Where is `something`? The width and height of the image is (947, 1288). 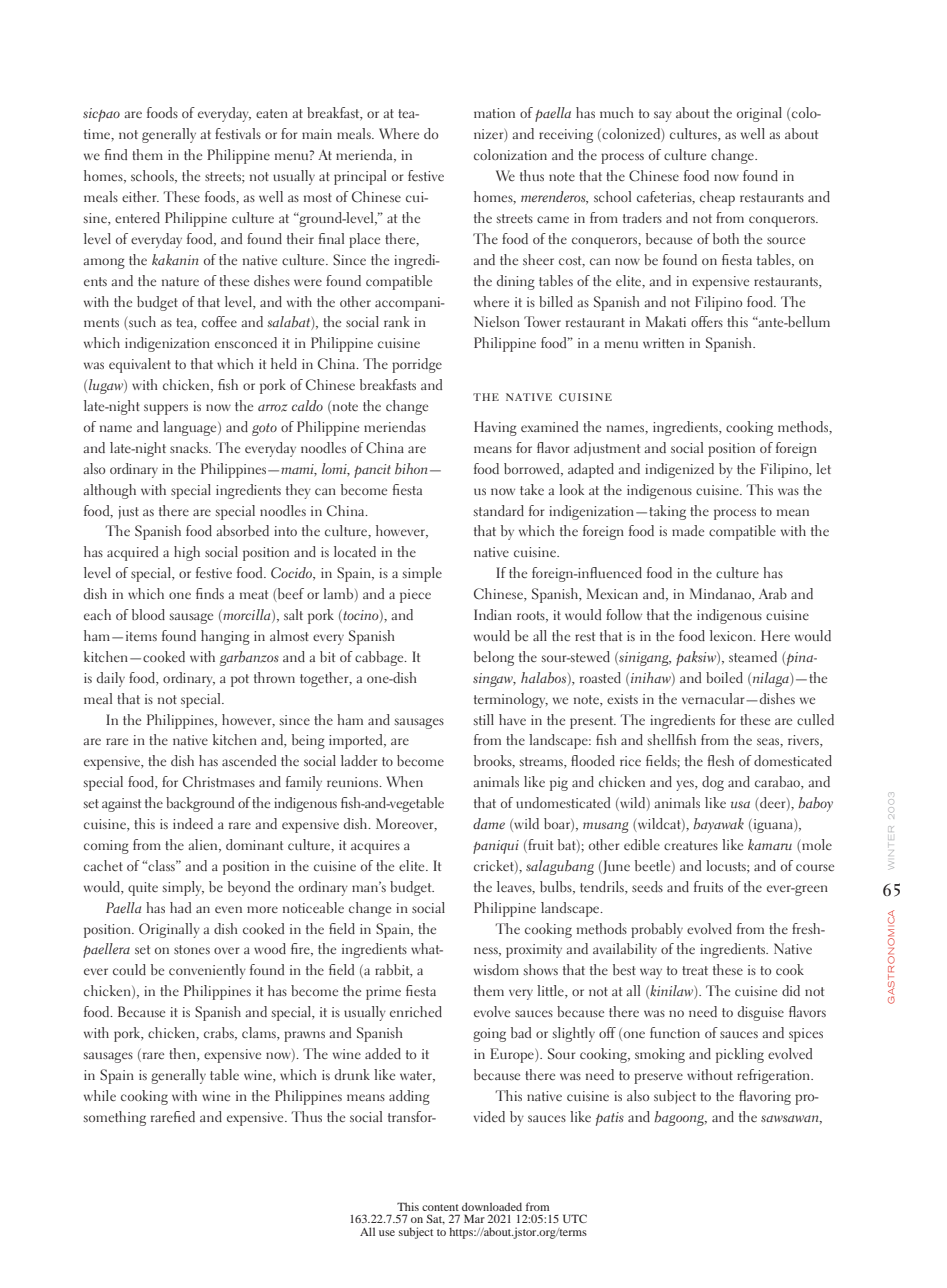 something is located at coordinates (115, 1118).
